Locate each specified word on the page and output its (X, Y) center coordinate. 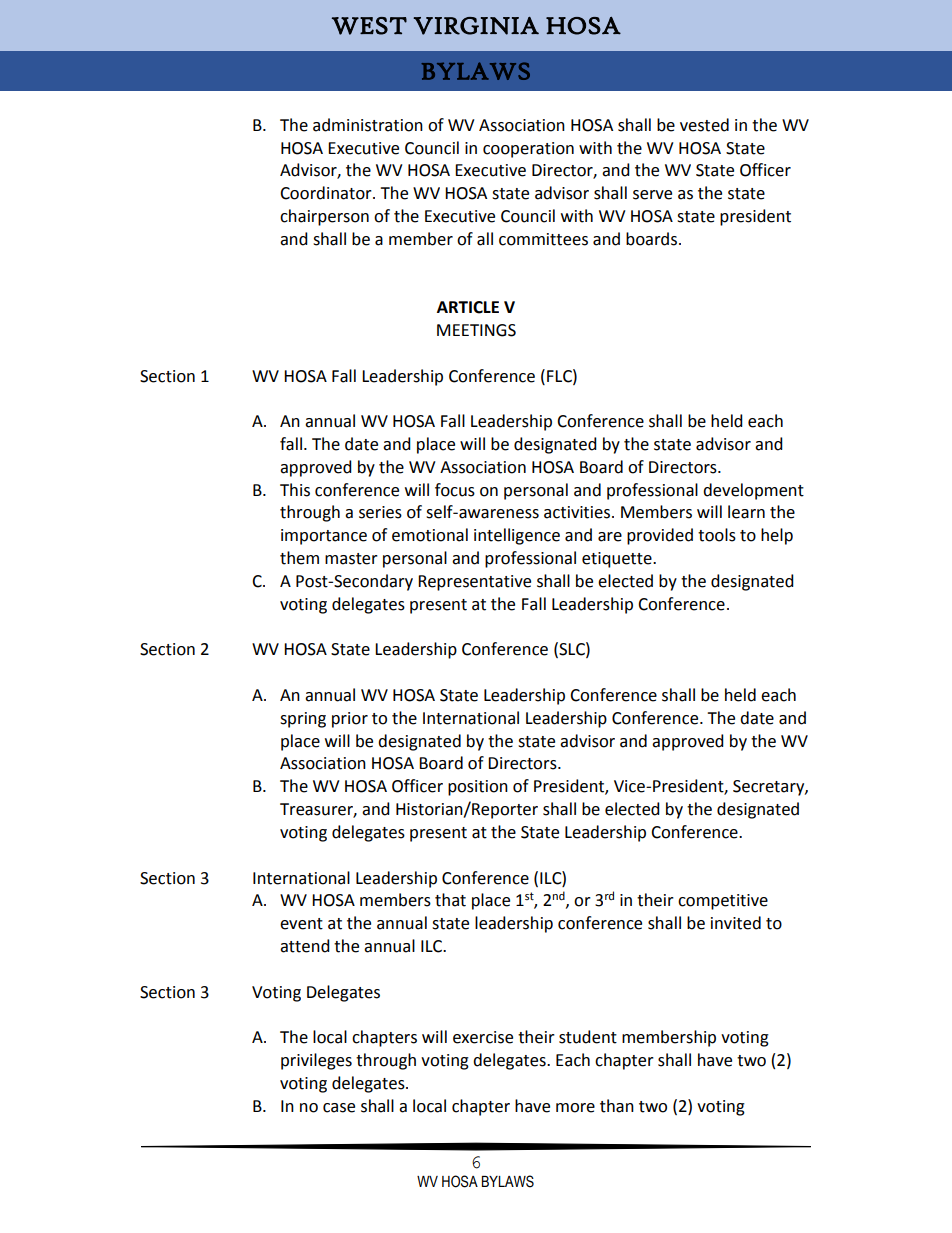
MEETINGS (476, 330)
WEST (369, 26)
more (575, 1108)
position (478, 788)
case (339, 1108)
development (753, 491)
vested (704, 125)
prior (350, 720)
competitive (723, 902)
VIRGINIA (476, 26)
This (295, 490)
